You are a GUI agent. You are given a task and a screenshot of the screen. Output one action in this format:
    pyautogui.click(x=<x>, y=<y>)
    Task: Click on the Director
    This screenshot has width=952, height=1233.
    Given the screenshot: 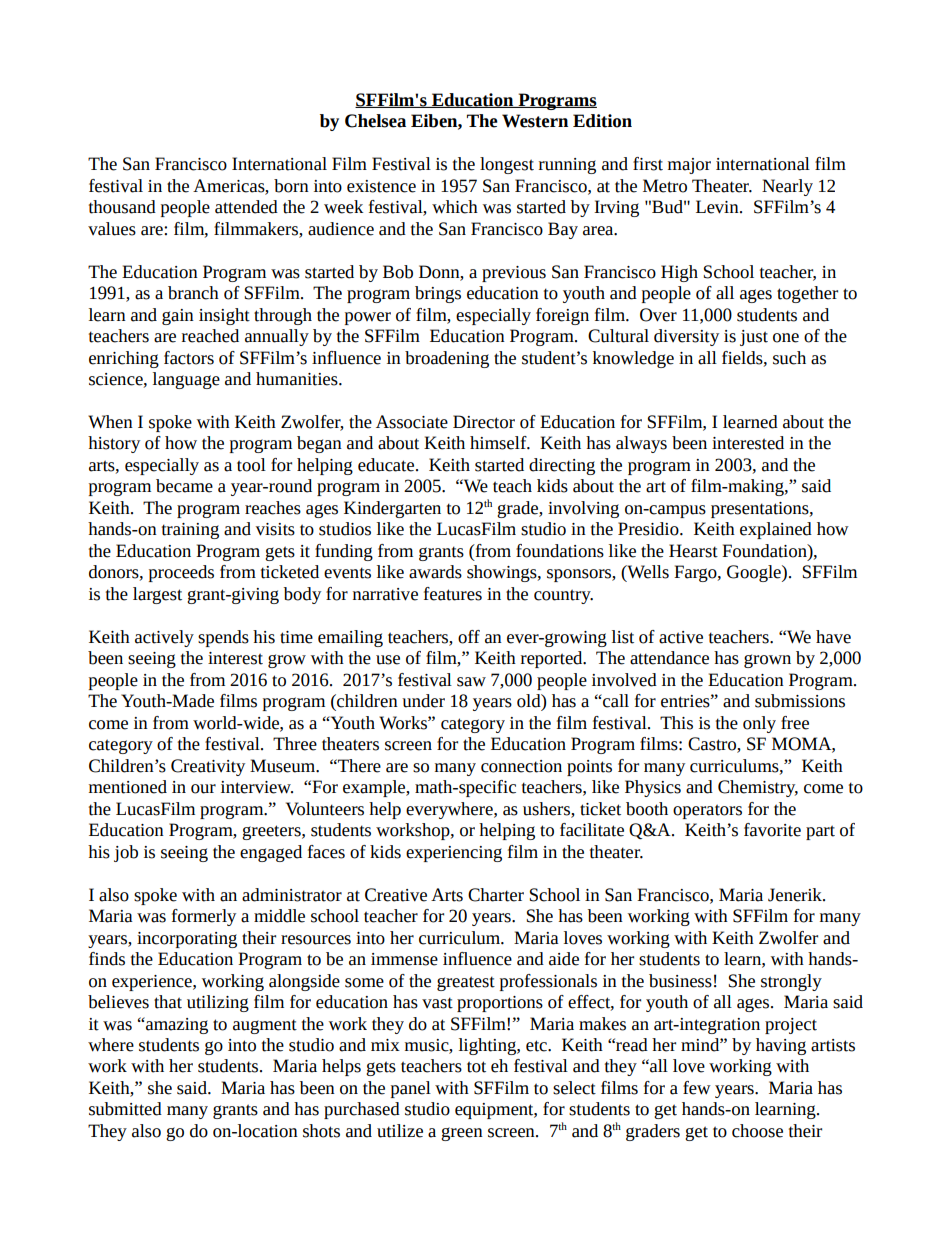 What is the action you would take?
    pyautogui.click(x=484, y=422)
